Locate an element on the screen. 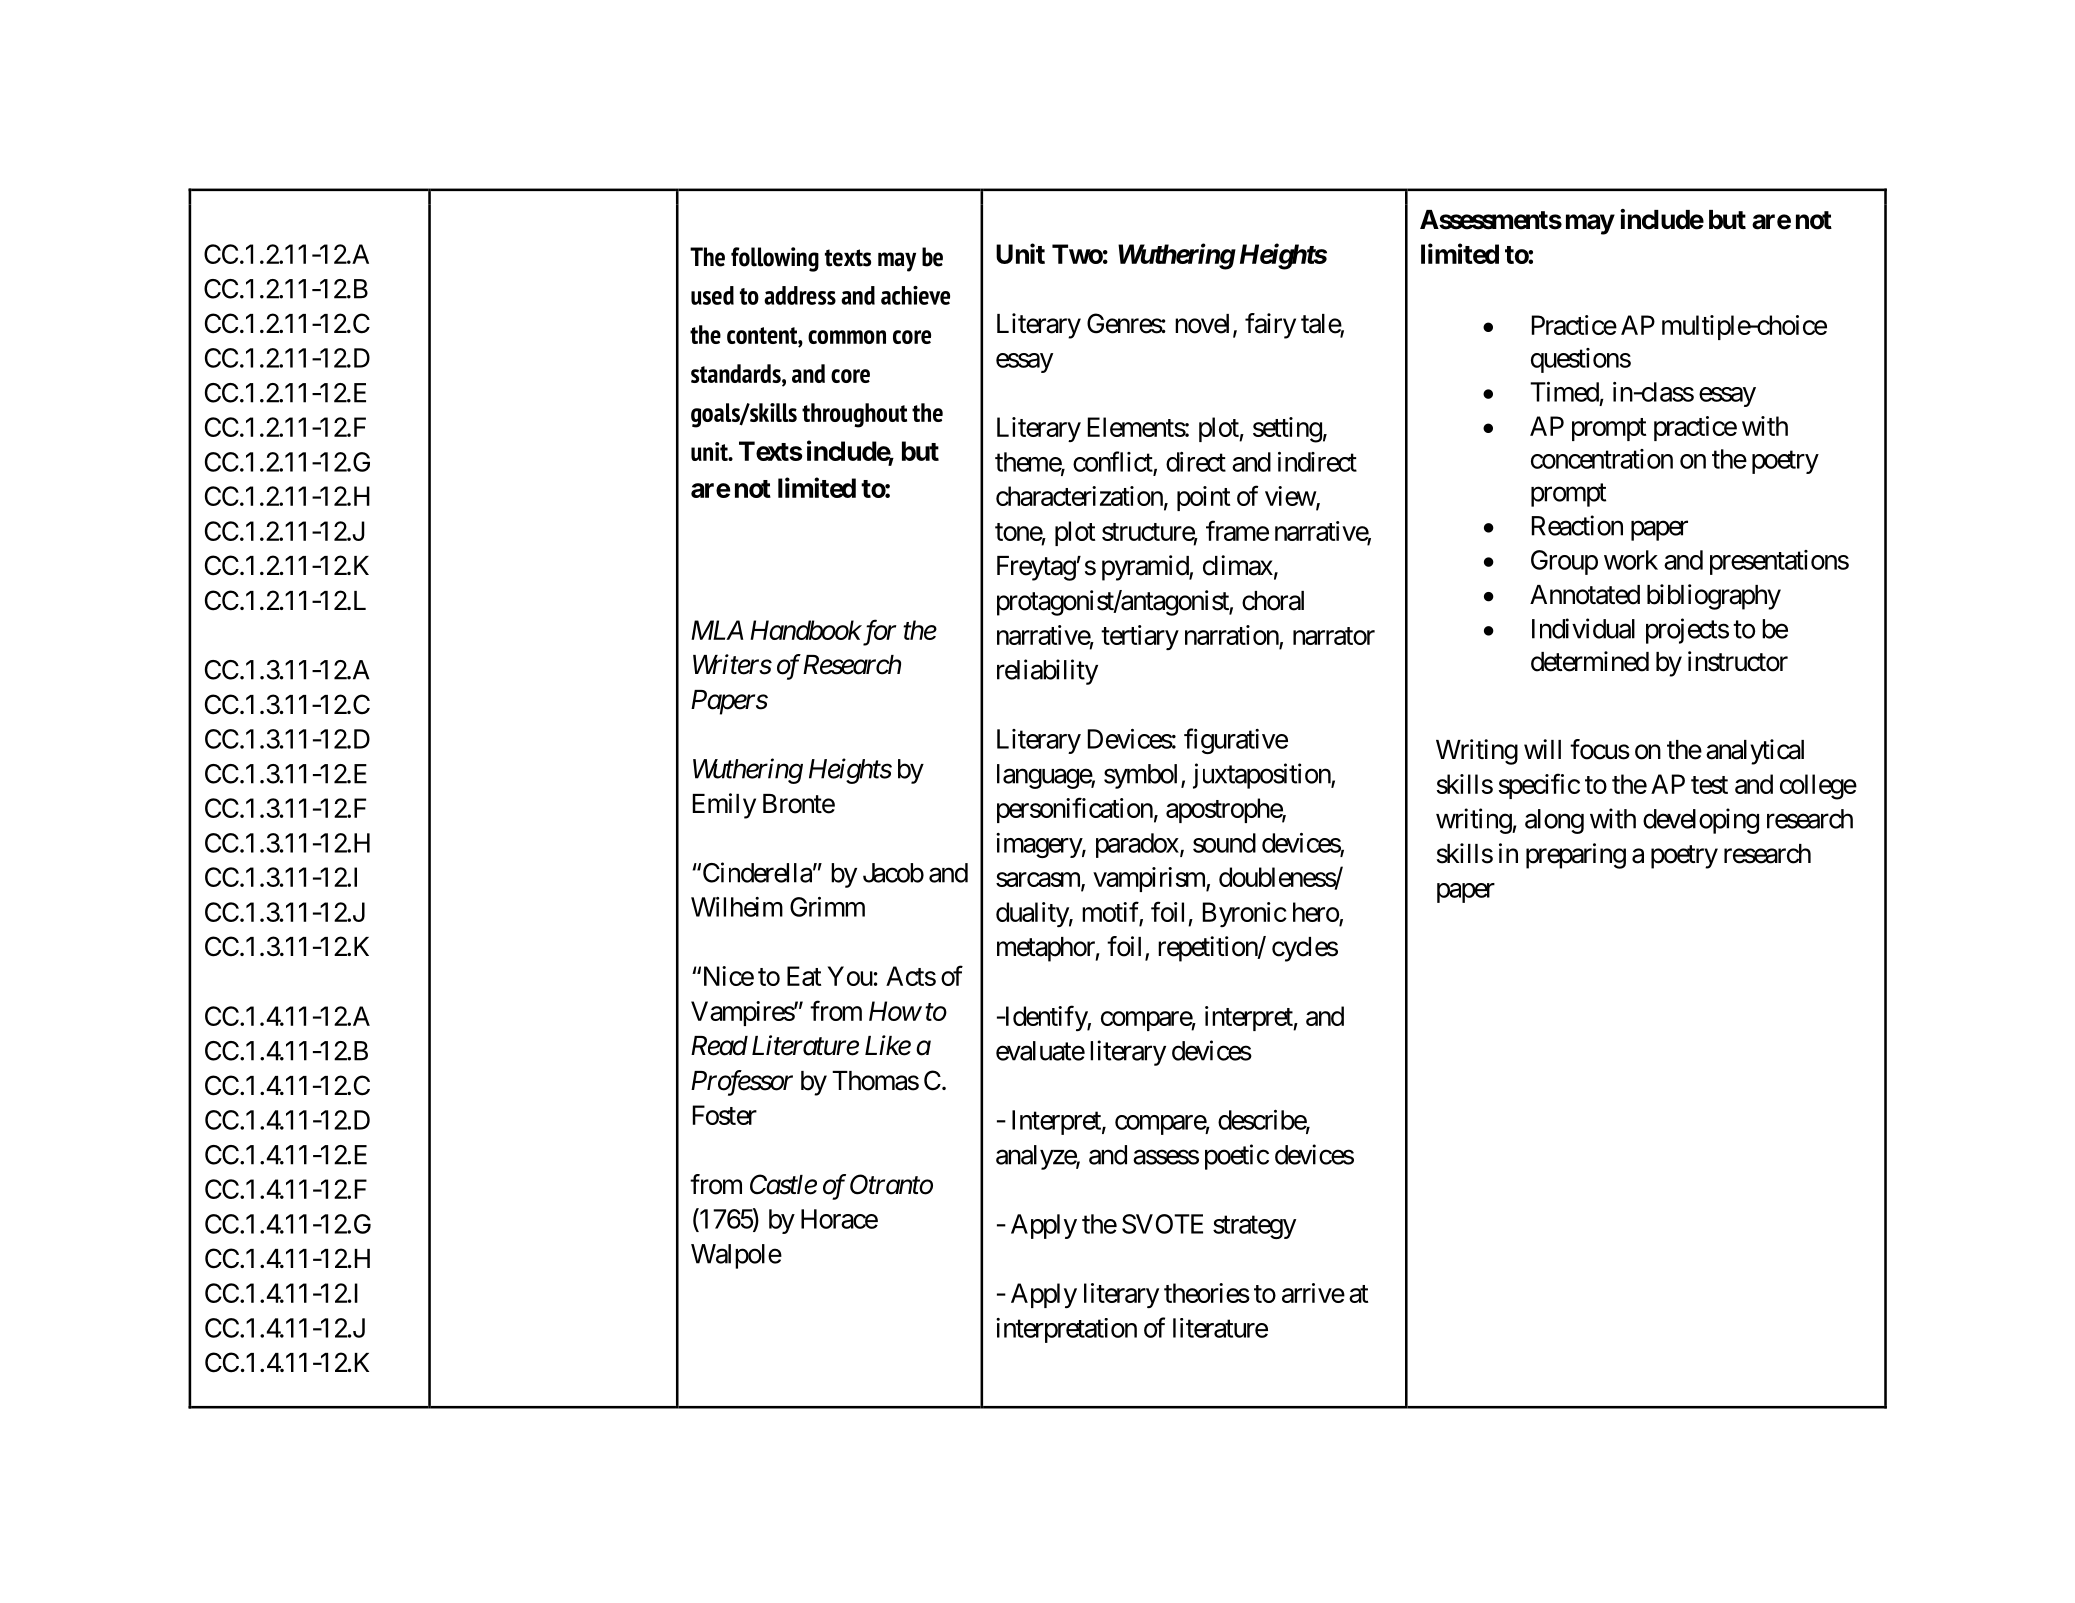  novel is located at coordinates (1204, 325).
